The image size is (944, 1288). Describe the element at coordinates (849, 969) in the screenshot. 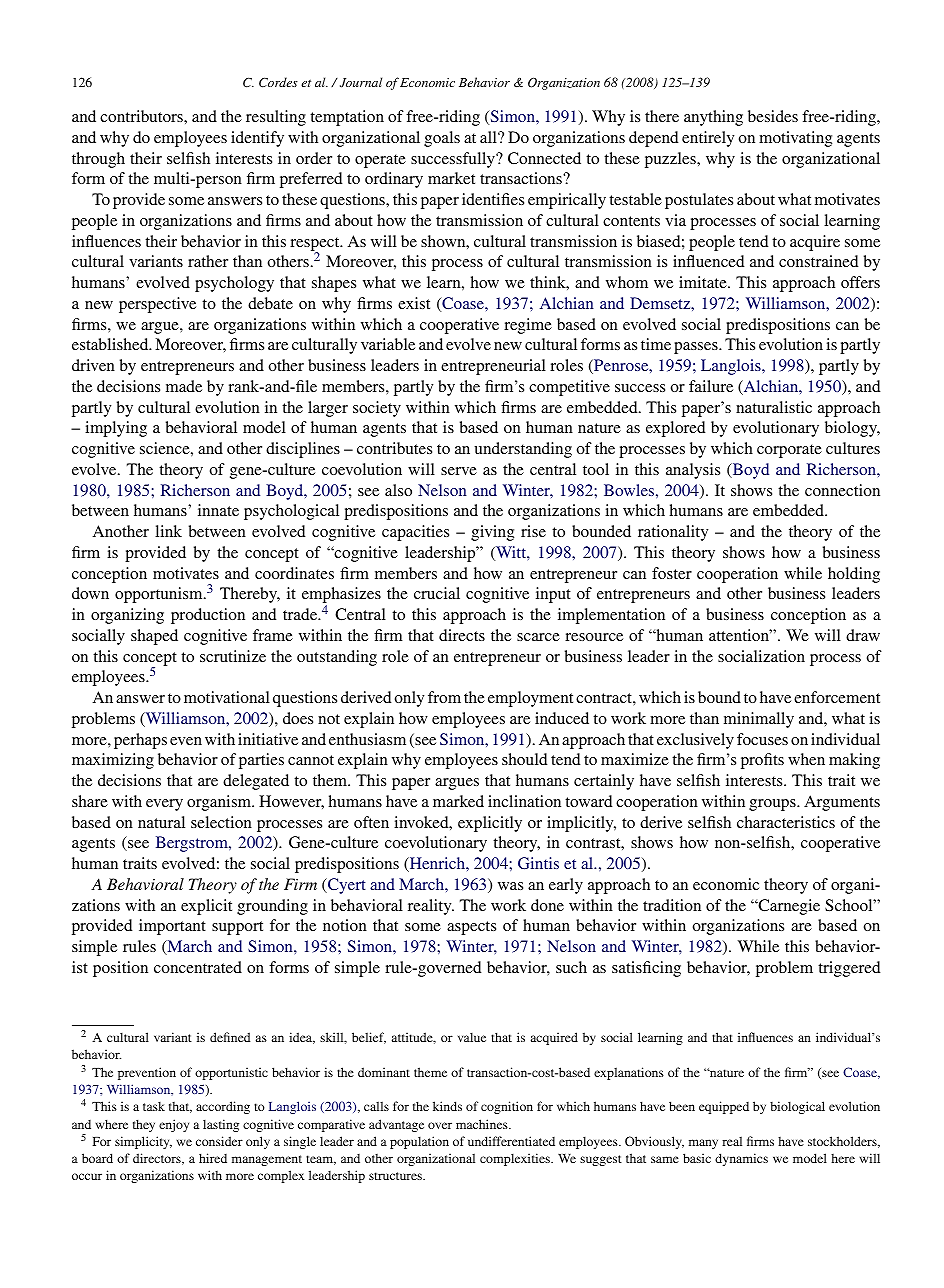

I see `triggered` at that location.
